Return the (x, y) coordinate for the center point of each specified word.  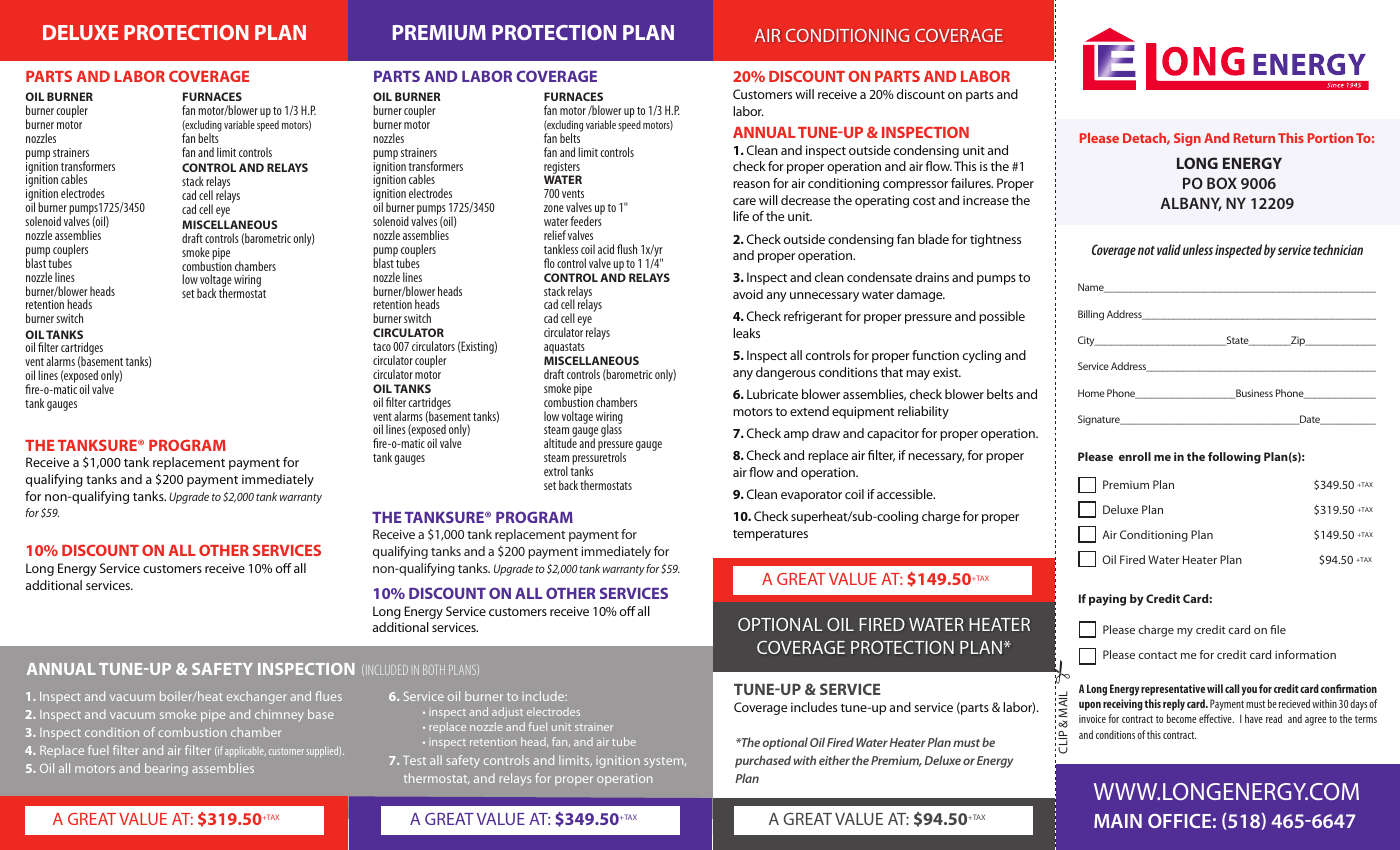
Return (1254, 138)
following (1234, 458)
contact (1158, 655)
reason (751, 184)
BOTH (434, 670)
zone (554, 208)
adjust (507, 712)
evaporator (811, 496)
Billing (1091, 315)
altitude (560, 443)
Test (414, 760)
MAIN (1118, 821)
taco (382, 347)
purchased (763, 761)
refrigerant (813, 317)
